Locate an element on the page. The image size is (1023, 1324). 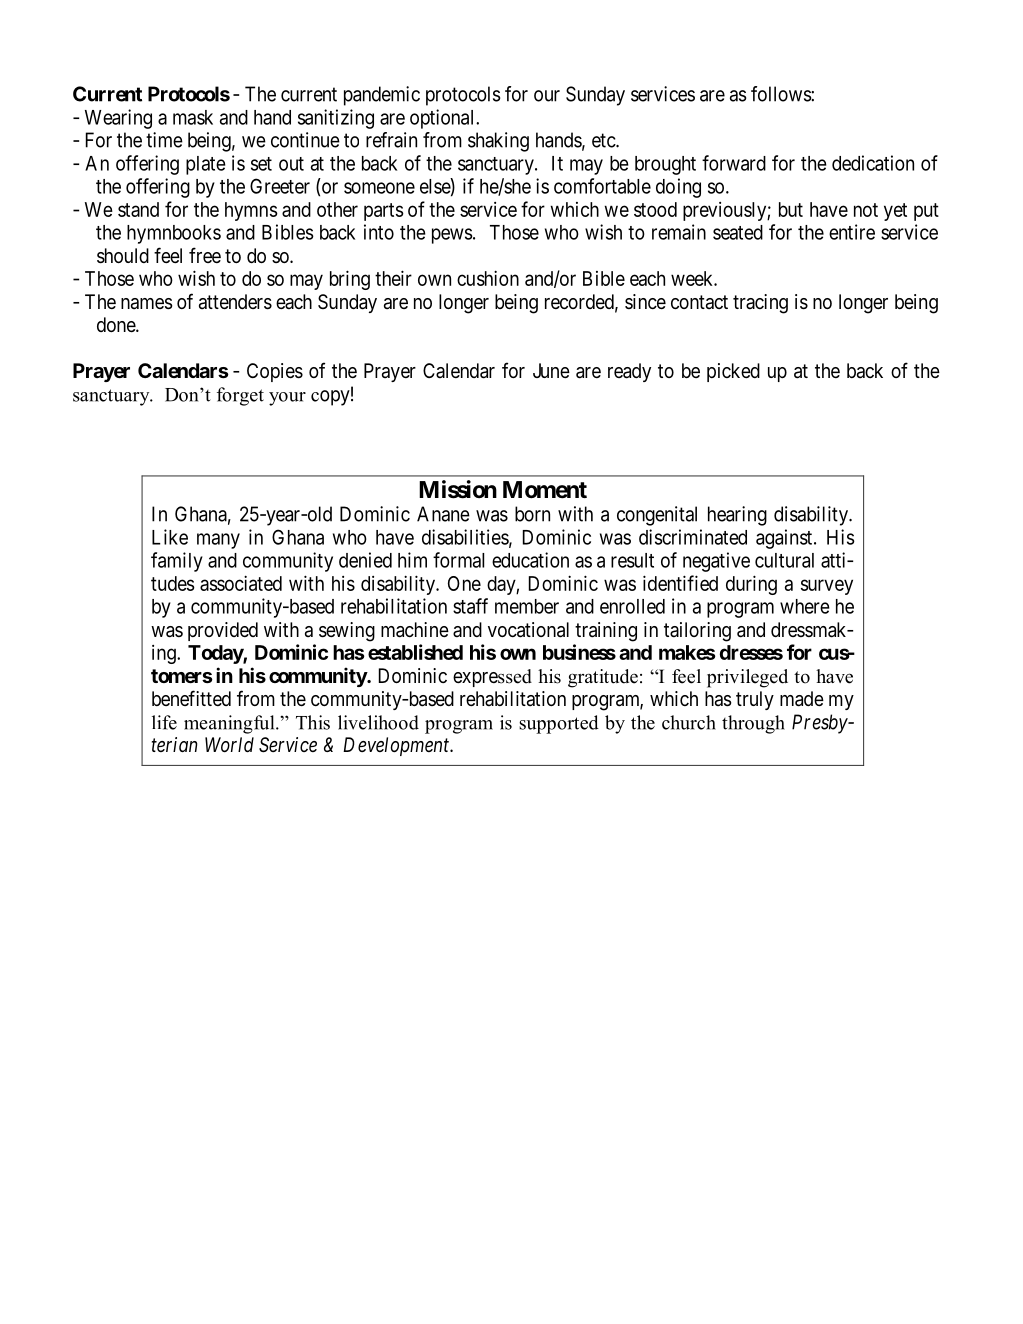
picked is located at coordinates (733, 372).
